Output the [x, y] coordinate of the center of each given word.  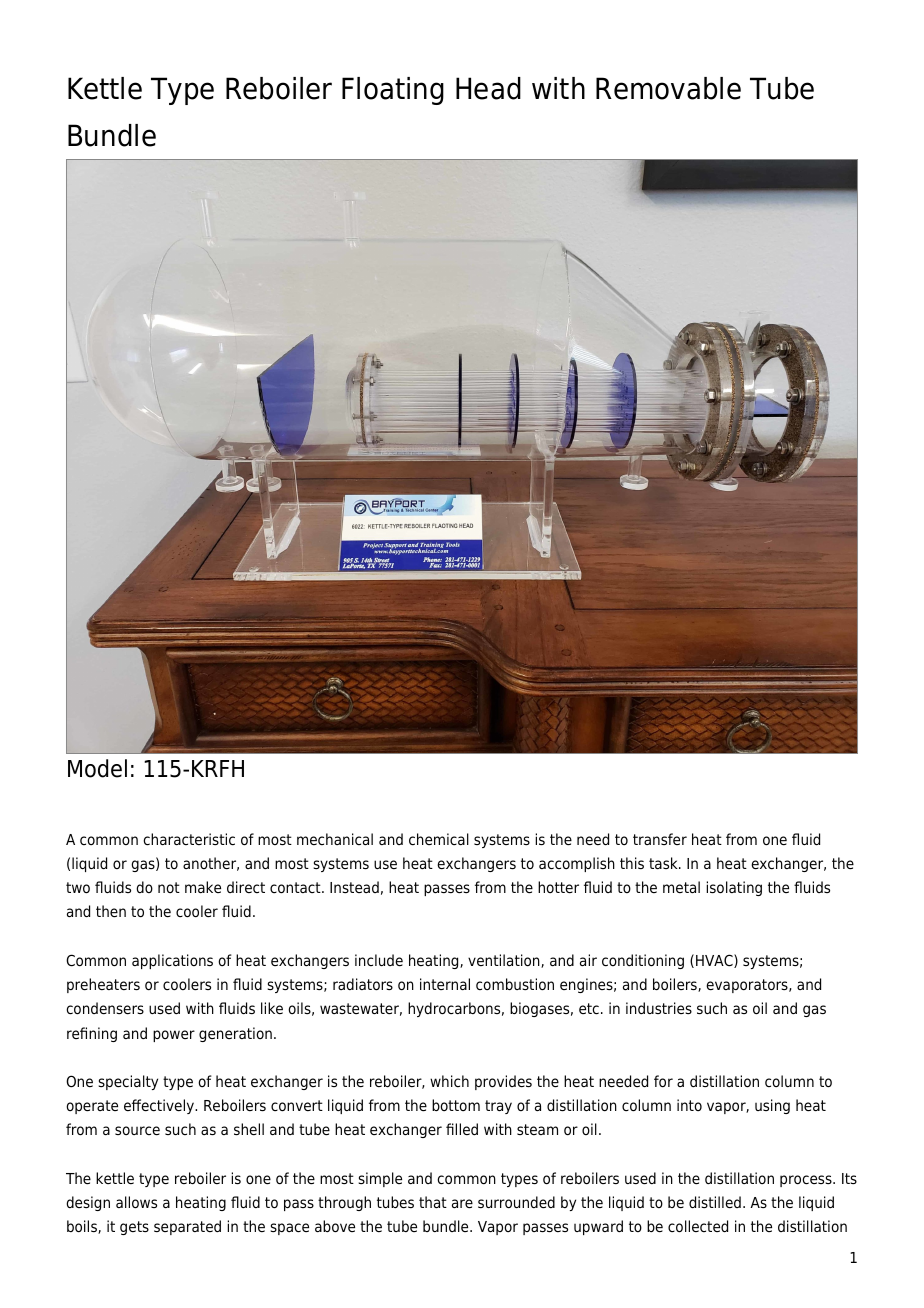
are [462, 1204]
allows [136, 1202]
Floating [393, 91]
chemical [439, 839]
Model [97, 768]
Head [488, 88]
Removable [668, 88]
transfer [660, 839]
